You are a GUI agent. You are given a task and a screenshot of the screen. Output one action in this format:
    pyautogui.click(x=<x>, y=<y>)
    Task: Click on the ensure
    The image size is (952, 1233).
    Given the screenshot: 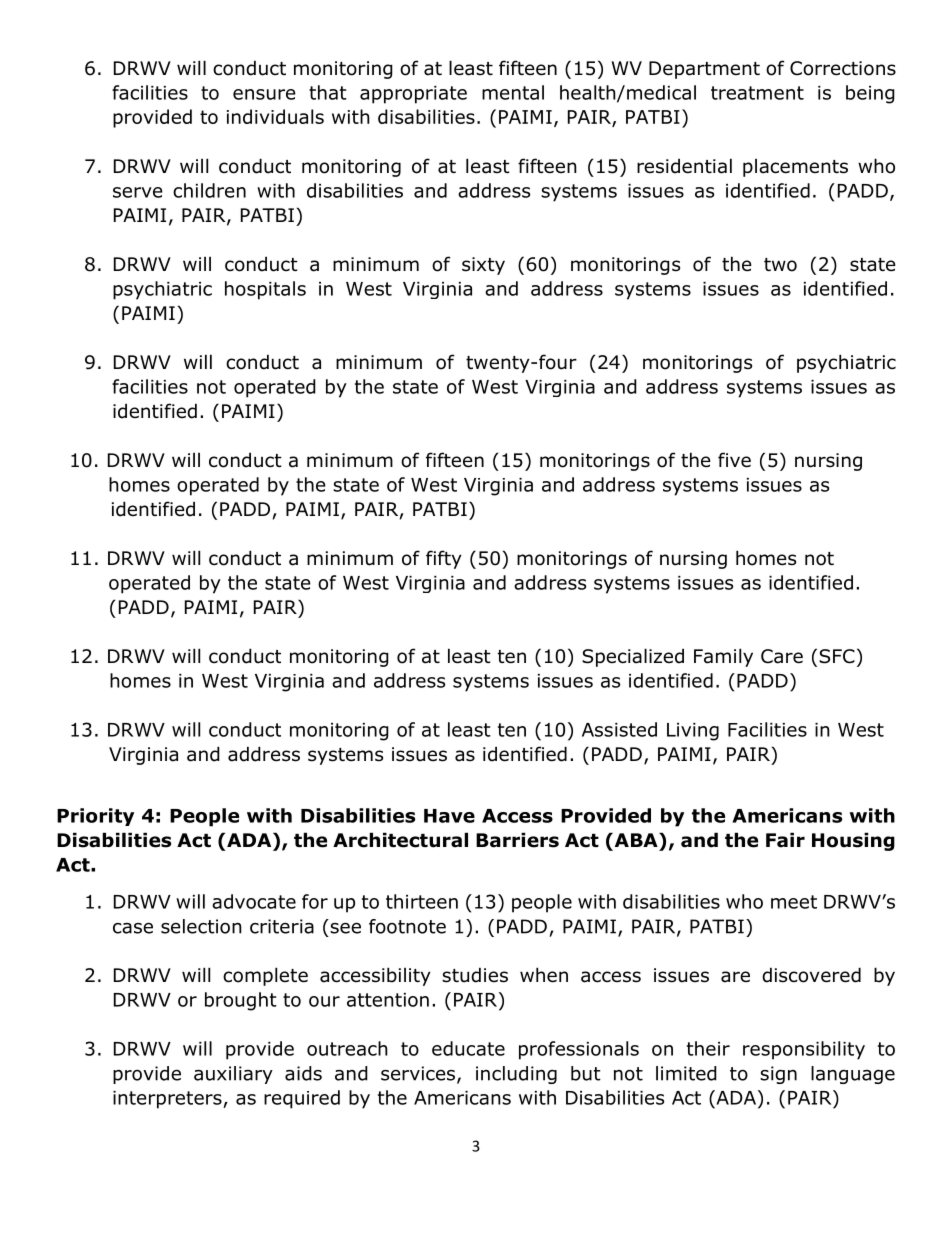 What is the action you would take?
    pyautogui.click(x=264, y=94)
